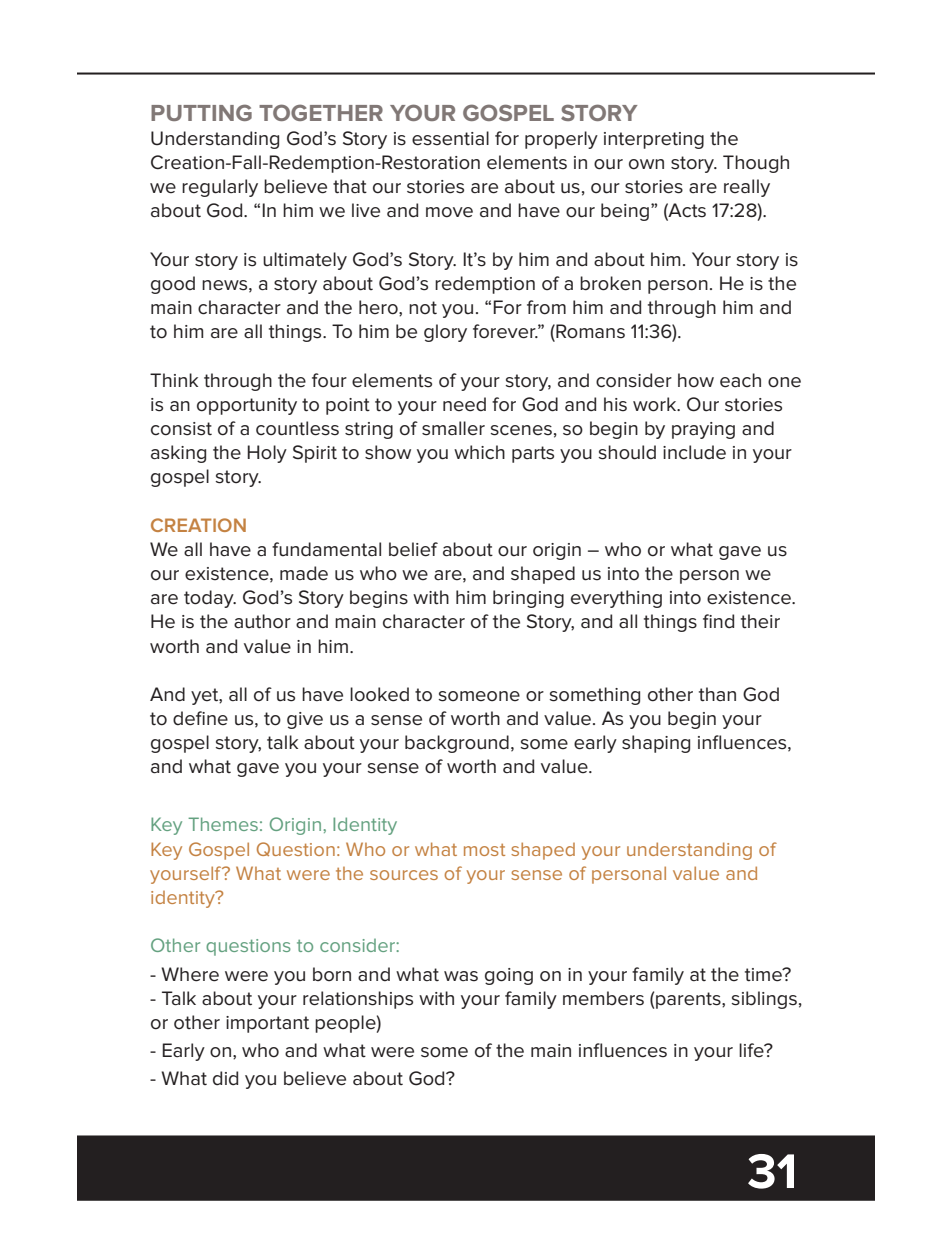 The width and height of the screenshot is (952, 1233). I want to click on was, so click(461, 976).
